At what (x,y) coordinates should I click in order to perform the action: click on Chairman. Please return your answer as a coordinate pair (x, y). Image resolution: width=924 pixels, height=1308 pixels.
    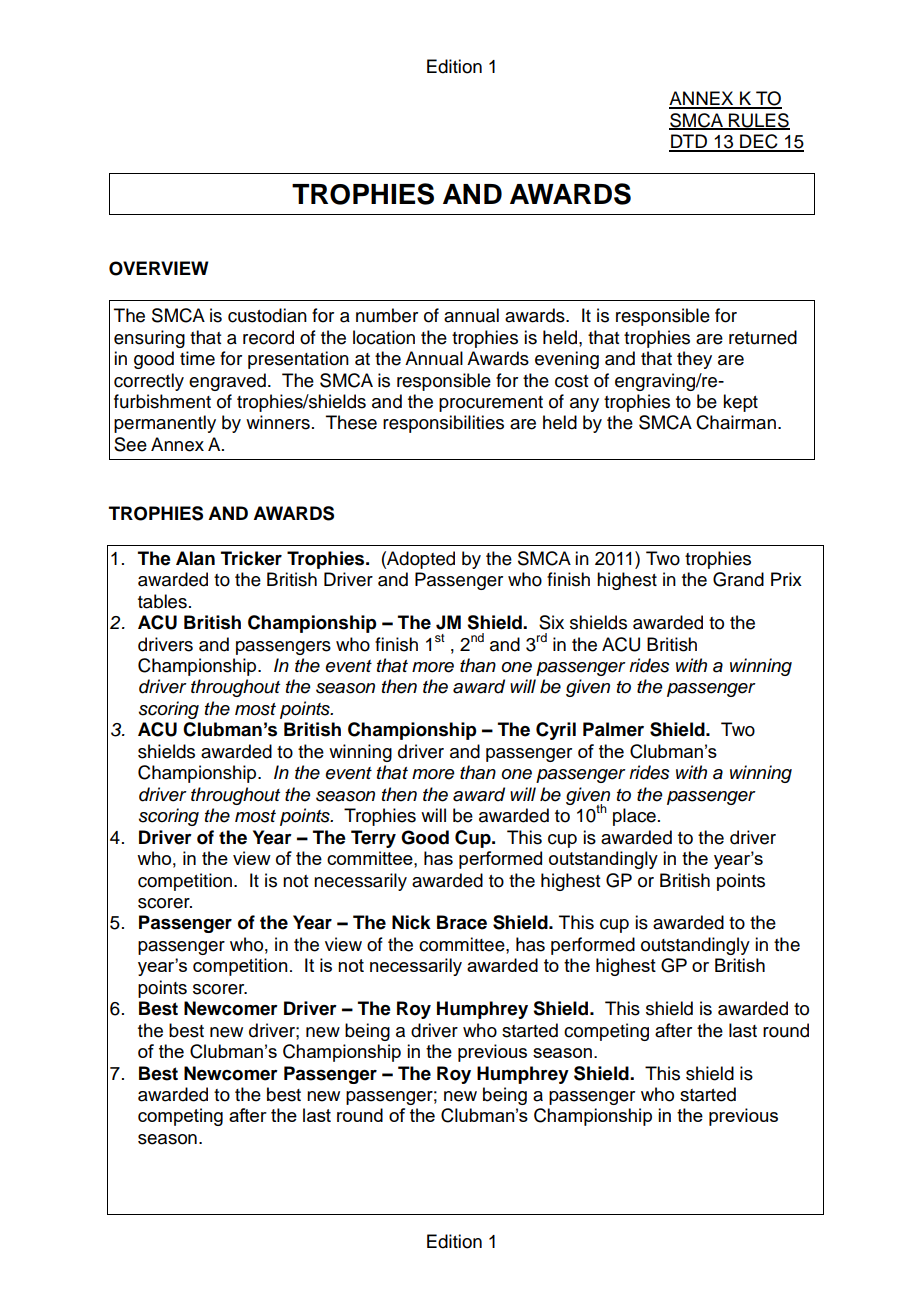
    Looking at the image, I should click on (736, 422).
